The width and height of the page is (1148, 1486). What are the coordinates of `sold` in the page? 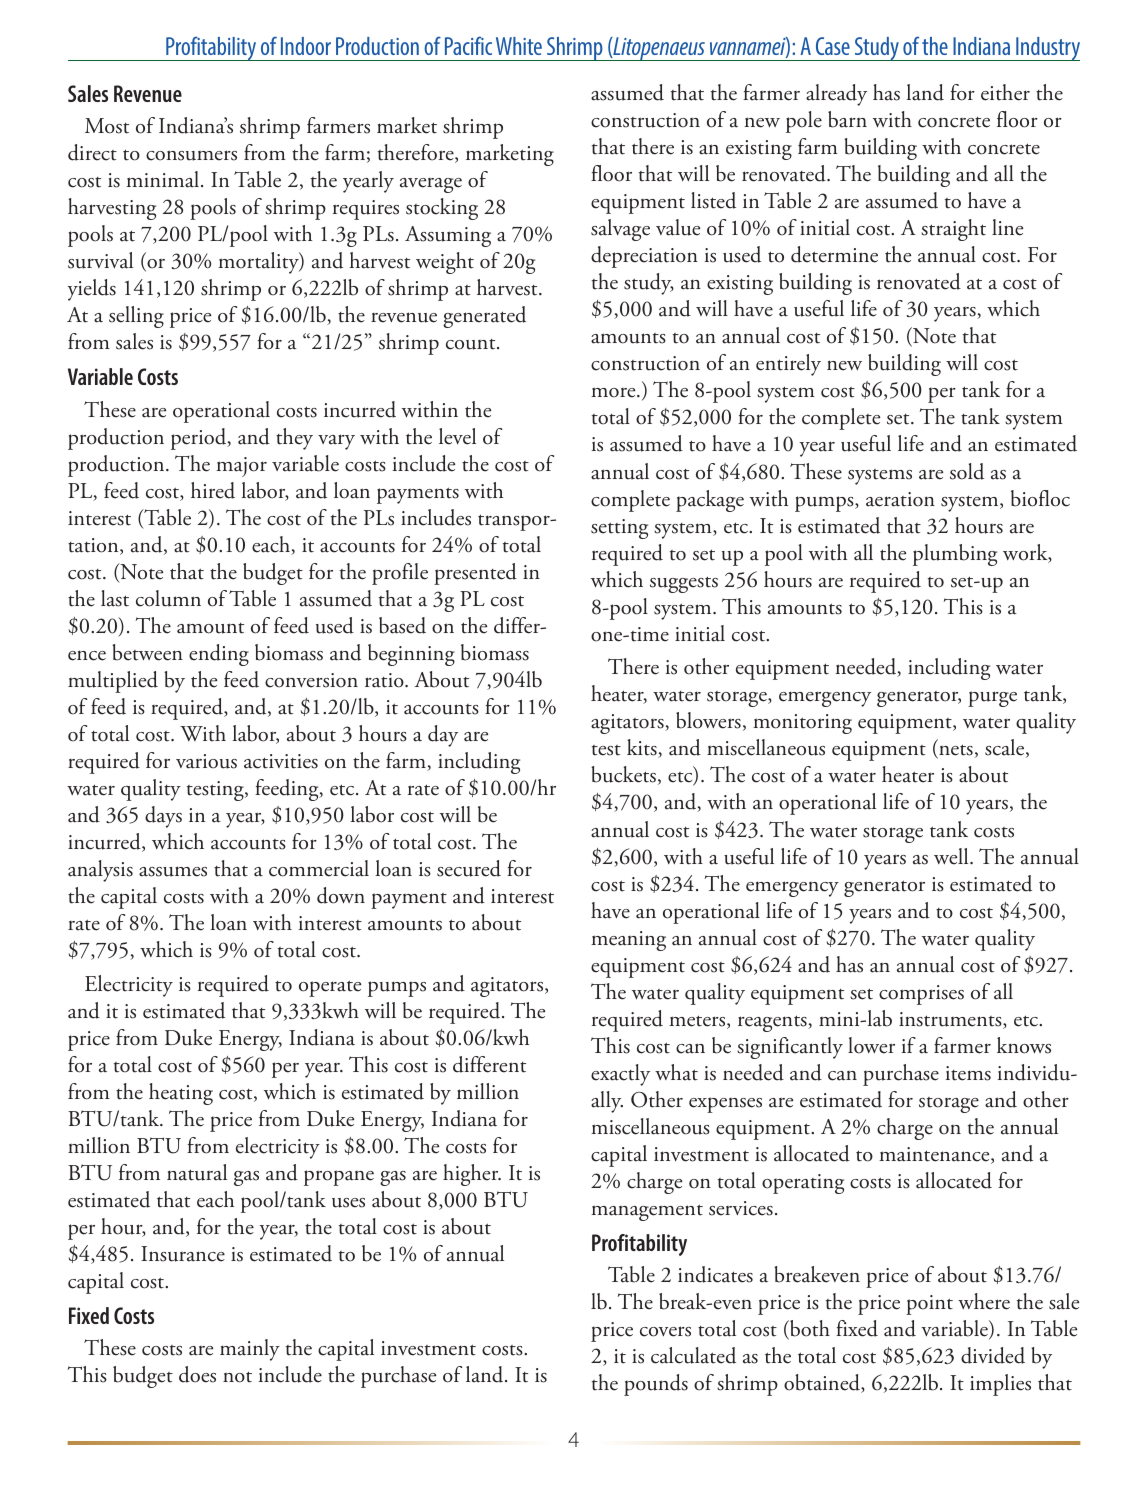 It's located at (967, 471).
